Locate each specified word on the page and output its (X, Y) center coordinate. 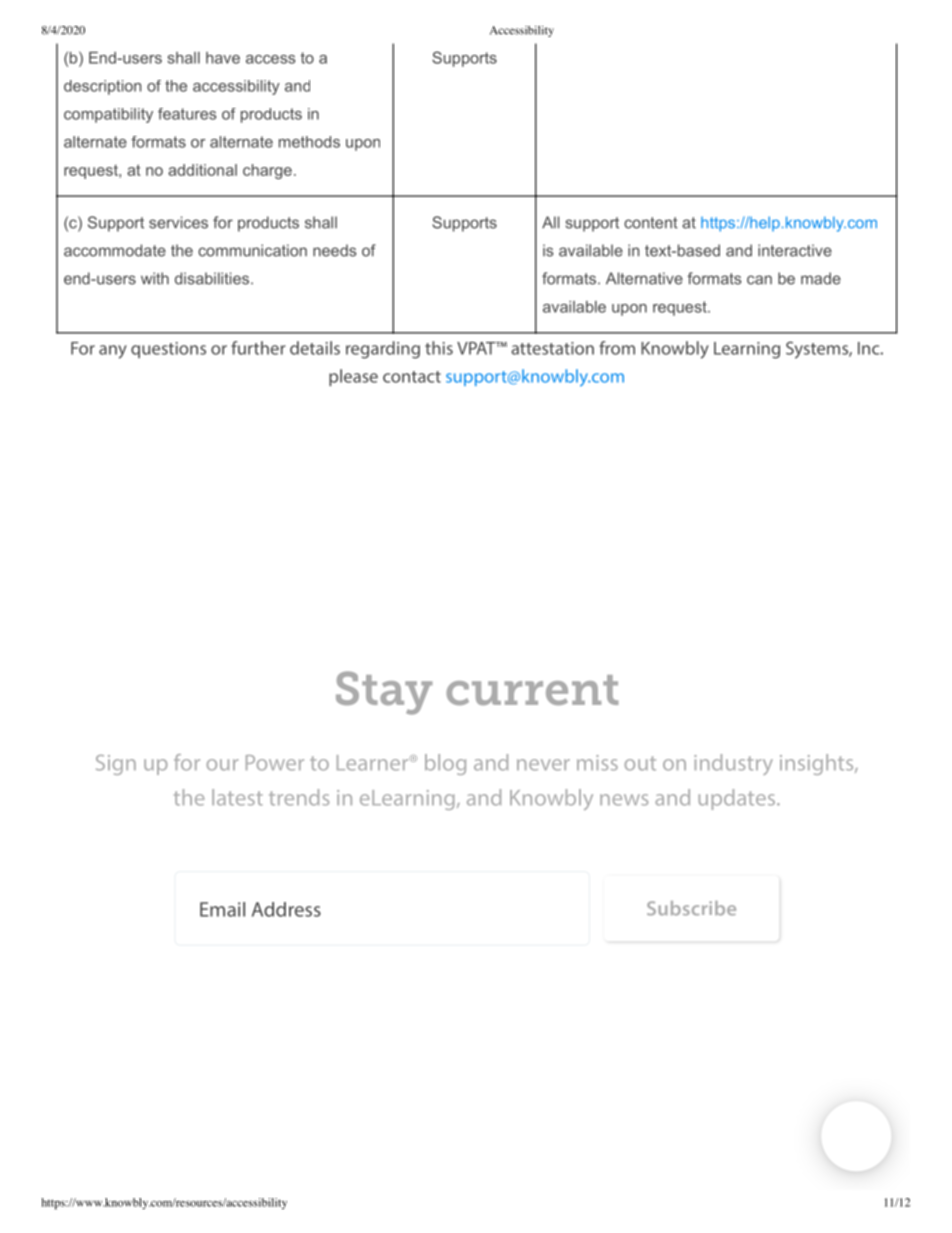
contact (412, 377)
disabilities (212, 278)
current (532, 690)
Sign (116, 765)
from (617, 348)
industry (733, 764)
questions (168, 350)
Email (222, 909)
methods (309, 142)
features (187, 114)
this (439, 348)
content (651, 223)
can (759, 280)
